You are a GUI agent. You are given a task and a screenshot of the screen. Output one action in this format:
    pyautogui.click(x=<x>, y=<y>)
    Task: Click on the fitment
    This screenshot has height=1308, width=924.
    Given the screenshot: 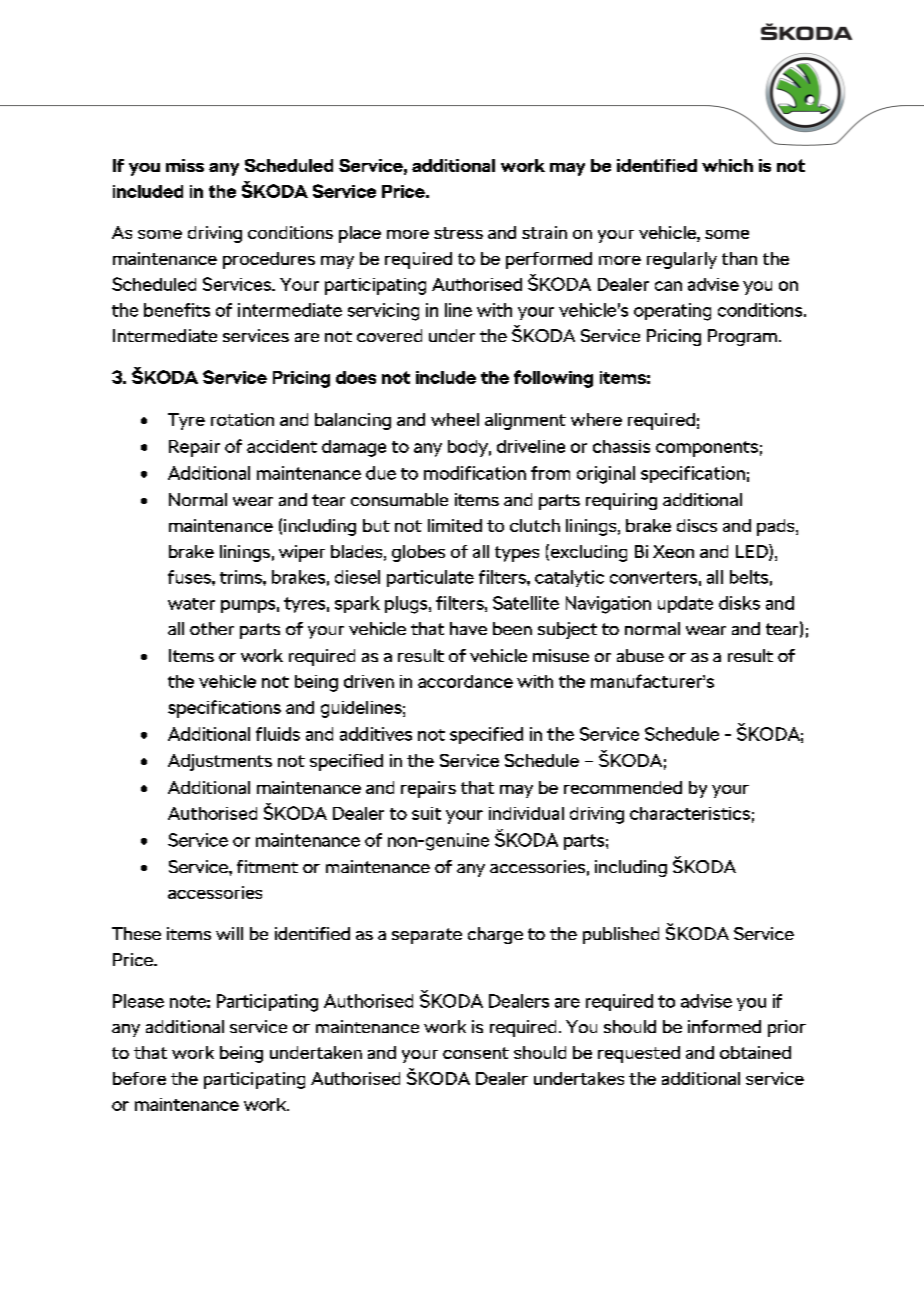 What is the action you would take?
    pyautogui.click(x=267, y=866)
